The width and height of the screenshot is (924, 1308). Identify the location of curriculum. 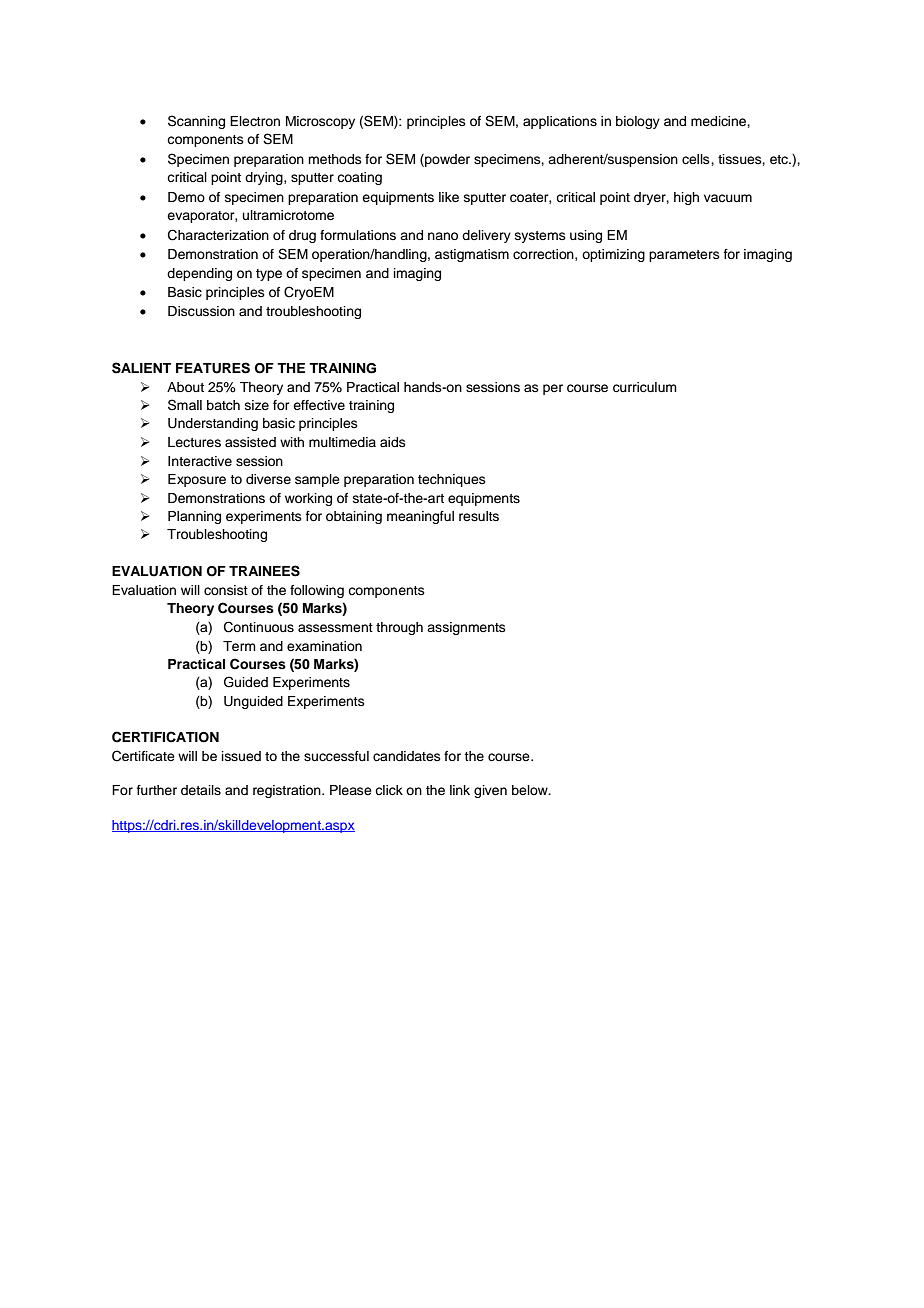
(645, 387).
